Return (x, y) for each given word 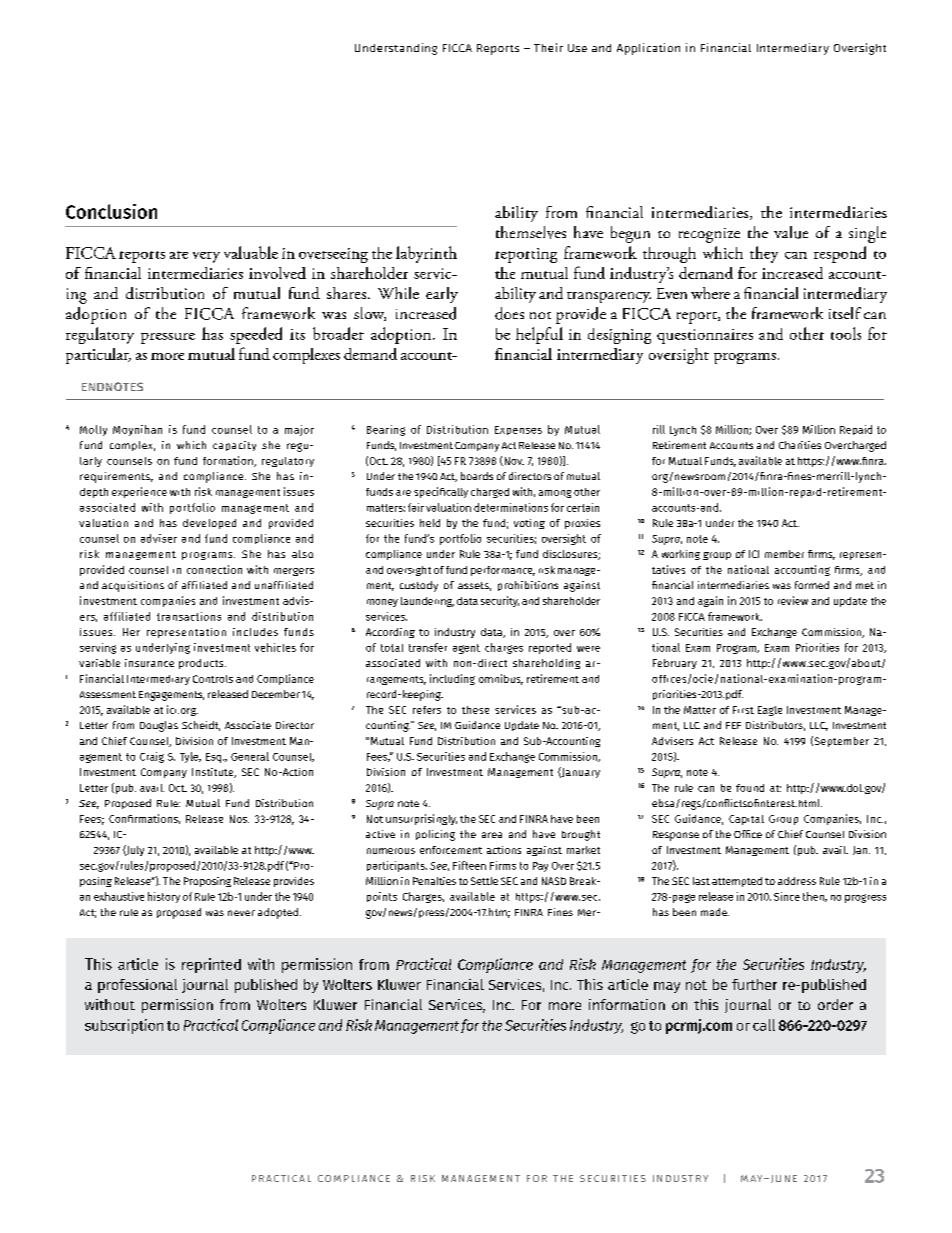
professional (137, 986)
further (754, 984)
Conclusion (111, 211)
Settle (484, 881)
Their (548, 47)
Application (648, 49)
